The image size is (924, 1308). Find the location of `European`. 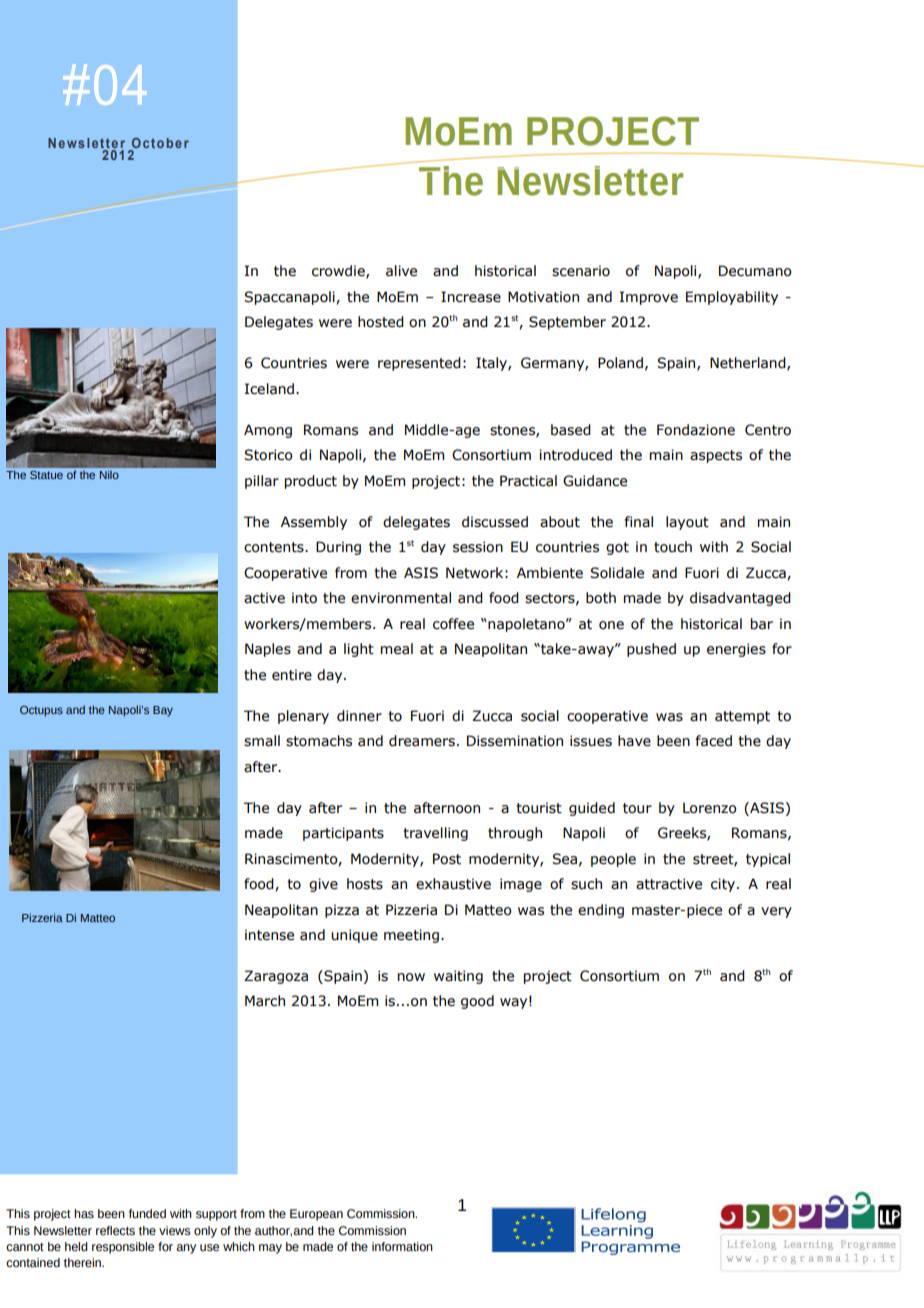

European is located at coordinates (316, 1215).
